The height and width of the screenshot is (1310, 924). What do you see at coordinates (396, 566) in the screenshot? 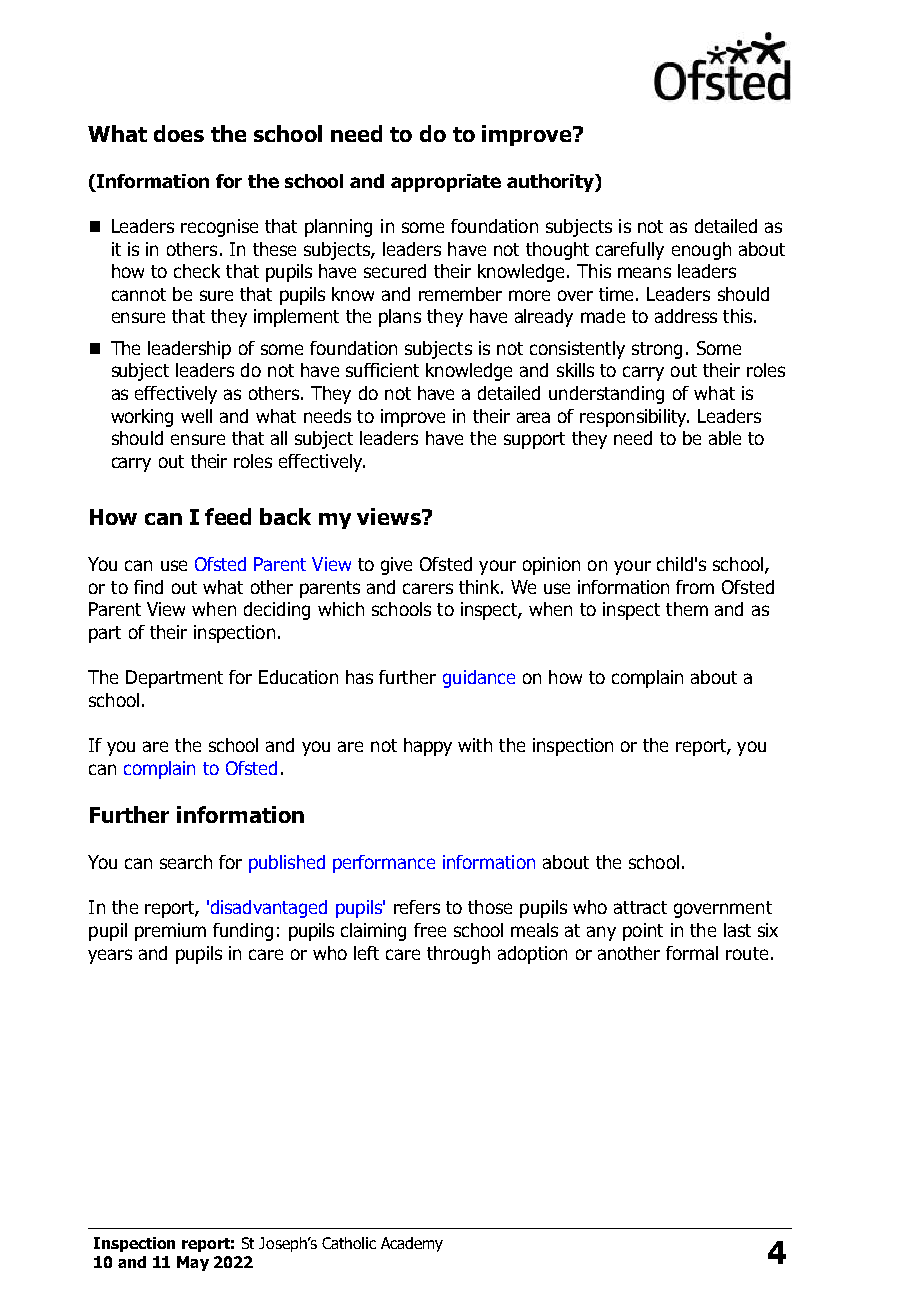
I see `give` at bounding box center [396, 566].
